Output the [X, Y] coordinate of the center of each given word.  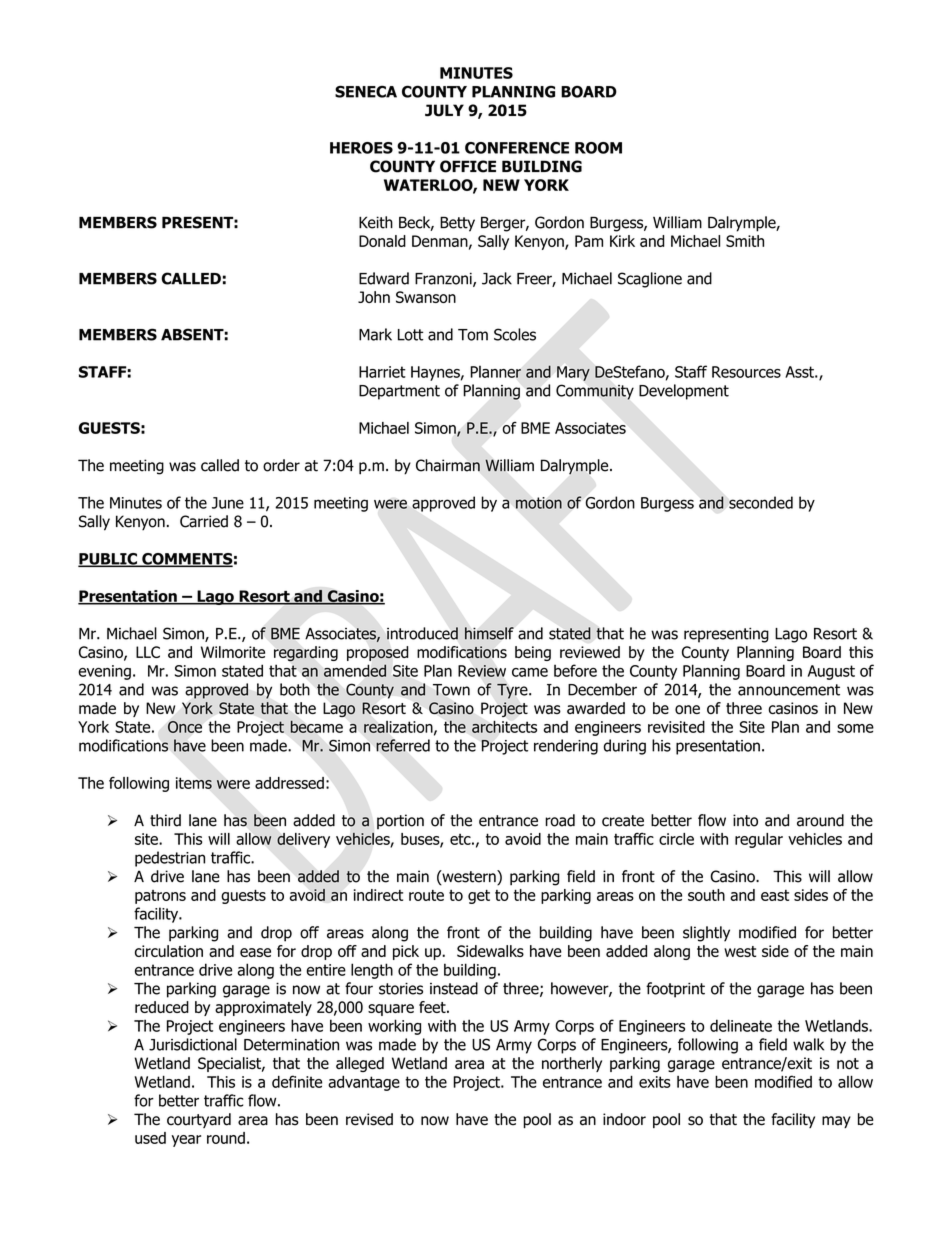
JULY [444, 110]
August [831, 672]
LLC [148, 652]
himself [489, 633]
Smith [745, 241]
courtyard [199, 1120]
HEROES [361, 148]
